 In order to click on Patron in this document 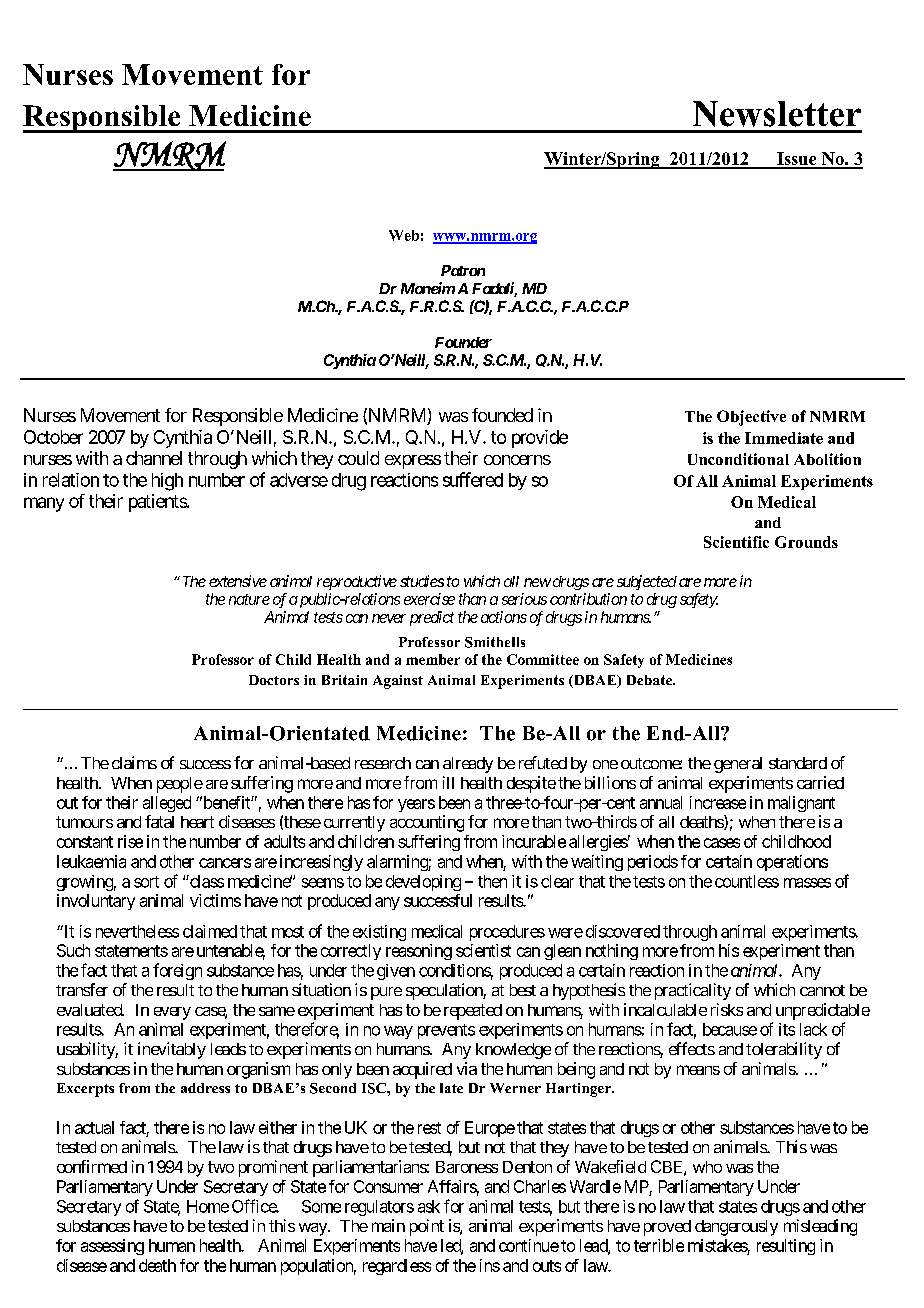, I will do `click(463, 270)`.
